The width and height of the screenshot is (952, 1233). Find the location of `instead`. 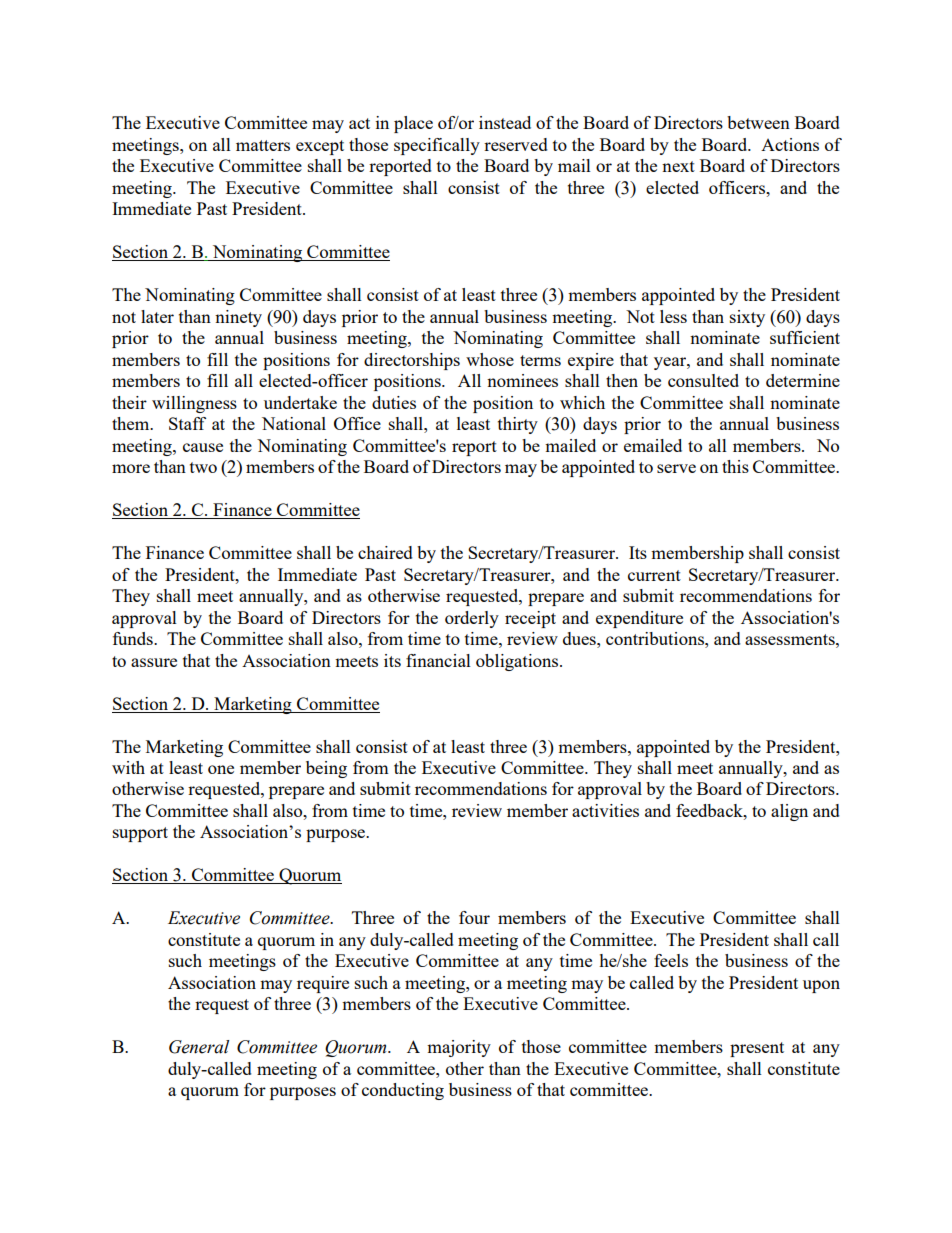

instead is located at coordinates (505, 122).
